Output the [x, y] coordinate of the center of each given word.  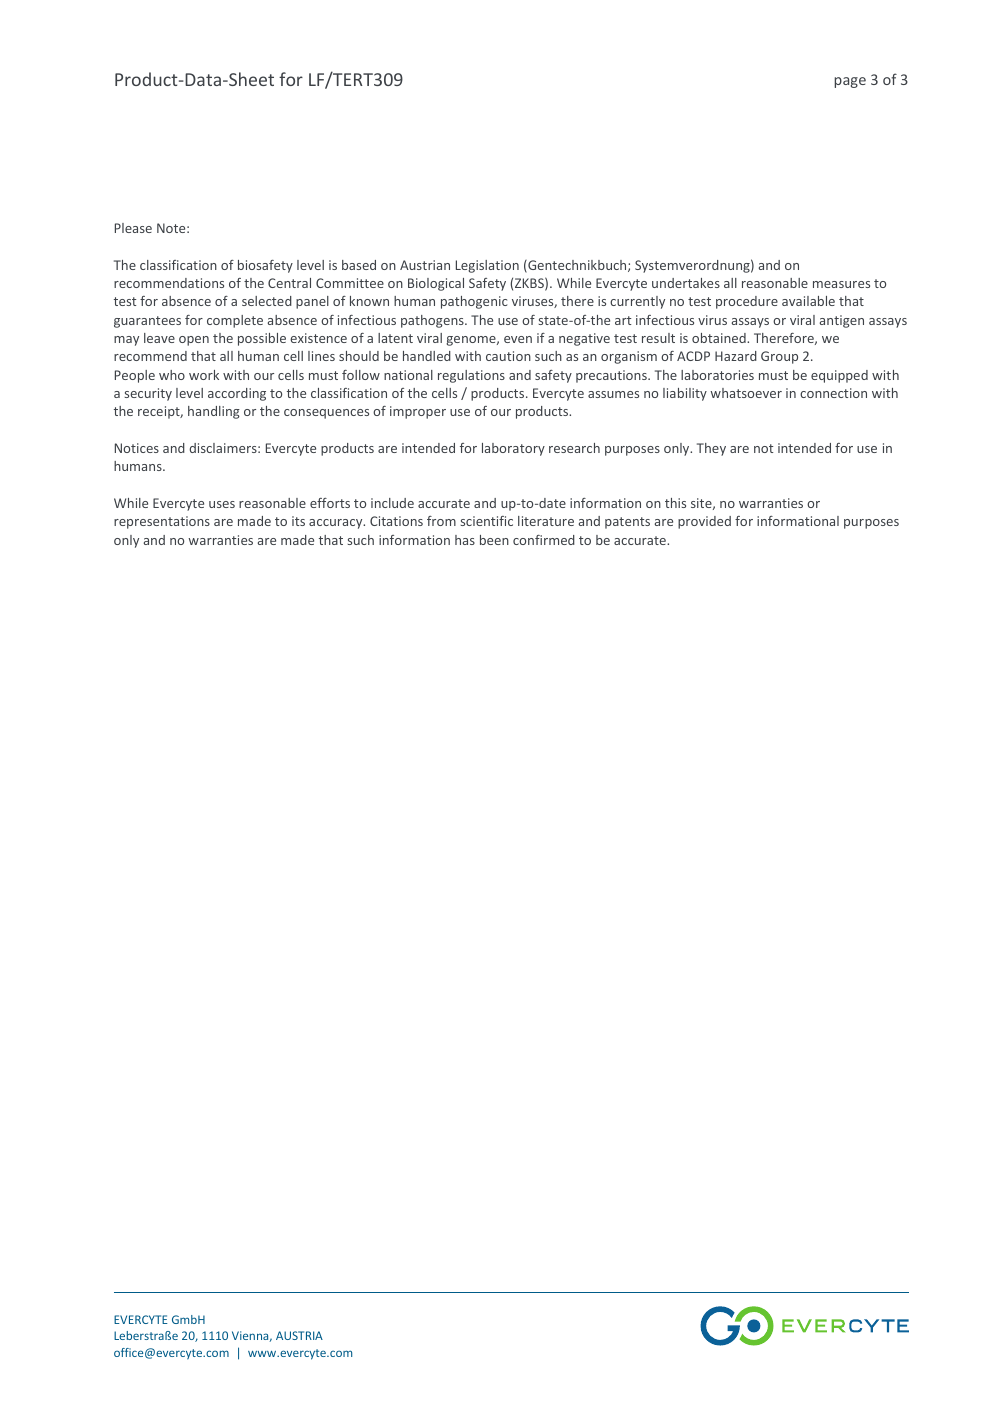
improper [418, 412]
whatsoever [746, 393]
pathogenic [474, 302]
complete [235, 321]
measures [841, 284]
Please [133, 228]
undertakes [686, 283]
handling [214, 412]
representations [162, 522]
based [359, 265]
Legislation [487, 266]
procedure [747, 302]
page [850, 82]
